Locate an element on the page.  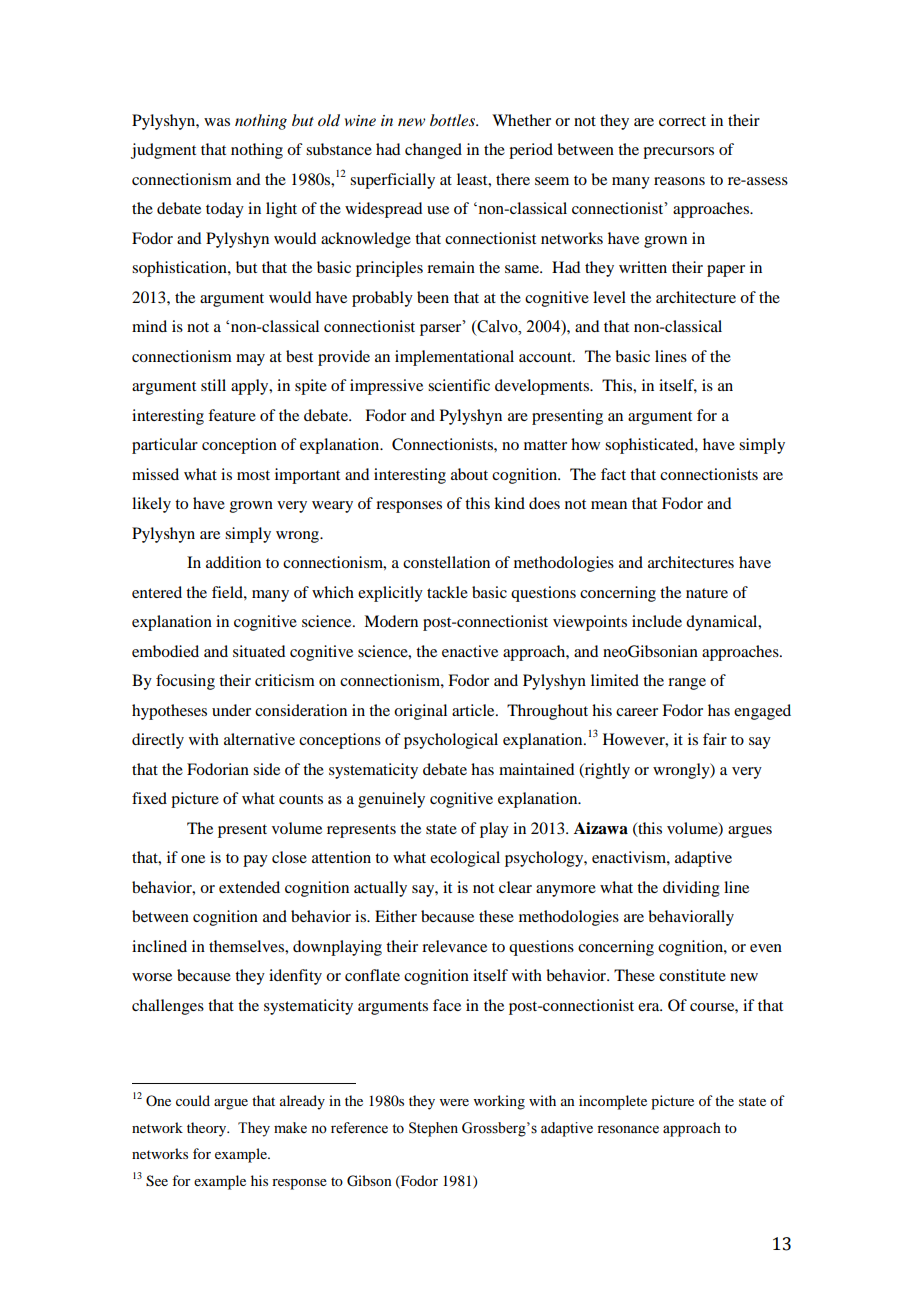
still is located at coordinates (213, 385).
